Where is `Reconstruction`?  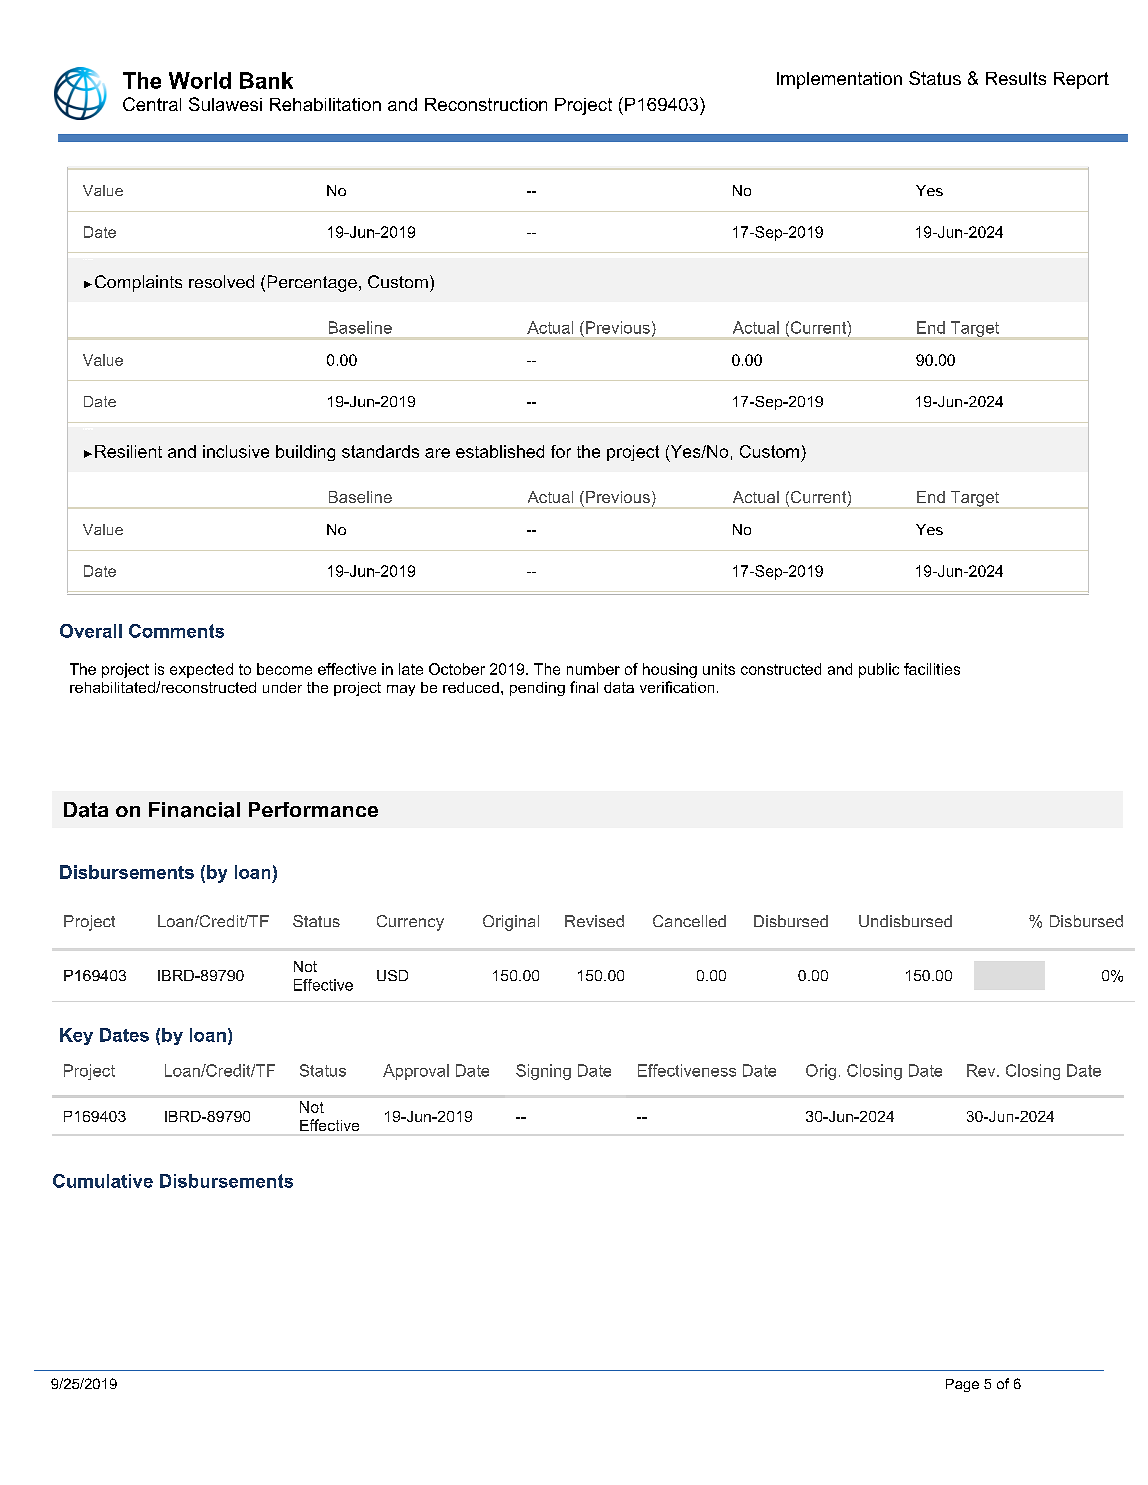
Reconstruction is located at coordinates (486, 104).
